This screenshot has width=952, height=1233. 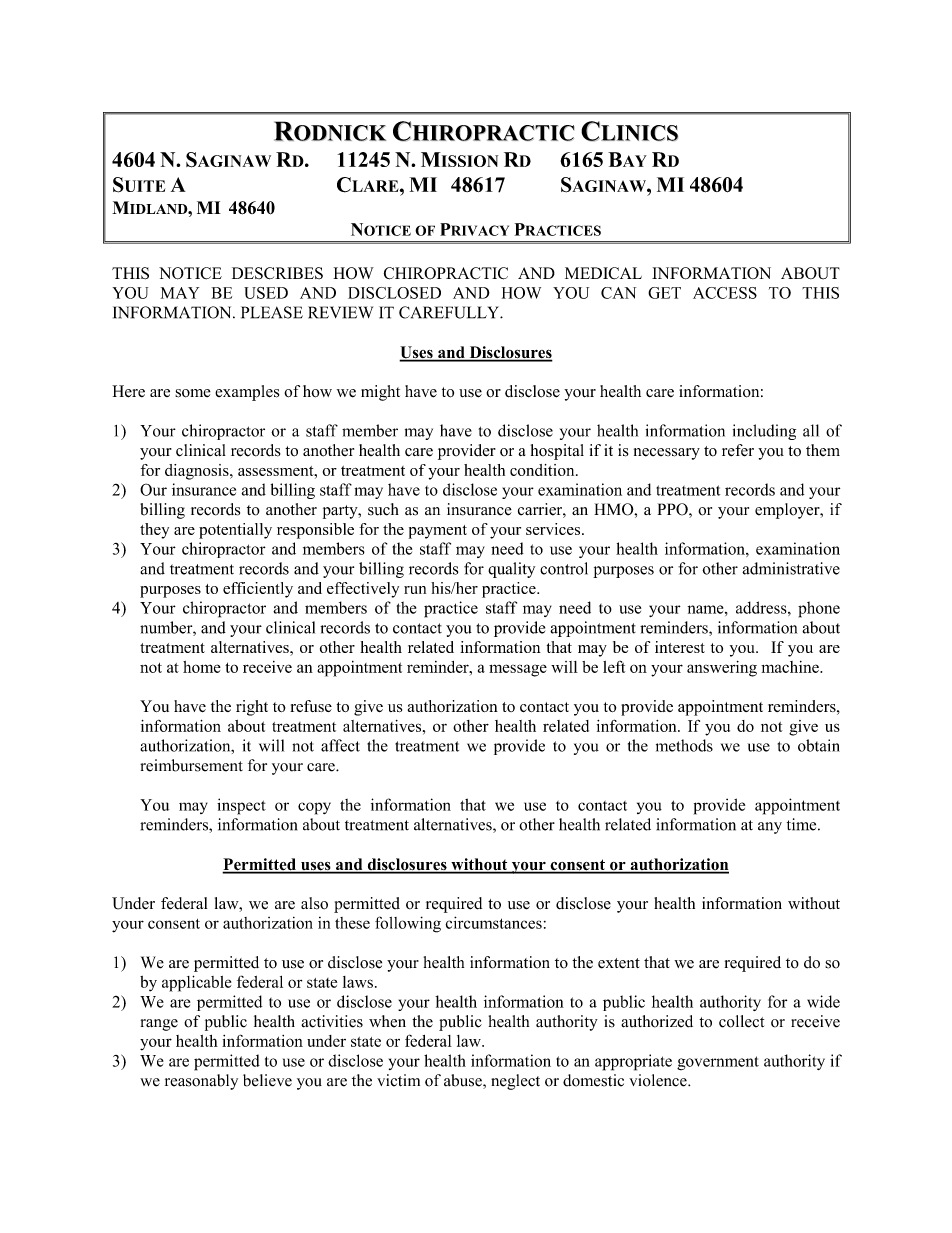 What do you see at coordinates (202, 667) in the screenshot?
I see `home` at bounding box center [202, 667].
